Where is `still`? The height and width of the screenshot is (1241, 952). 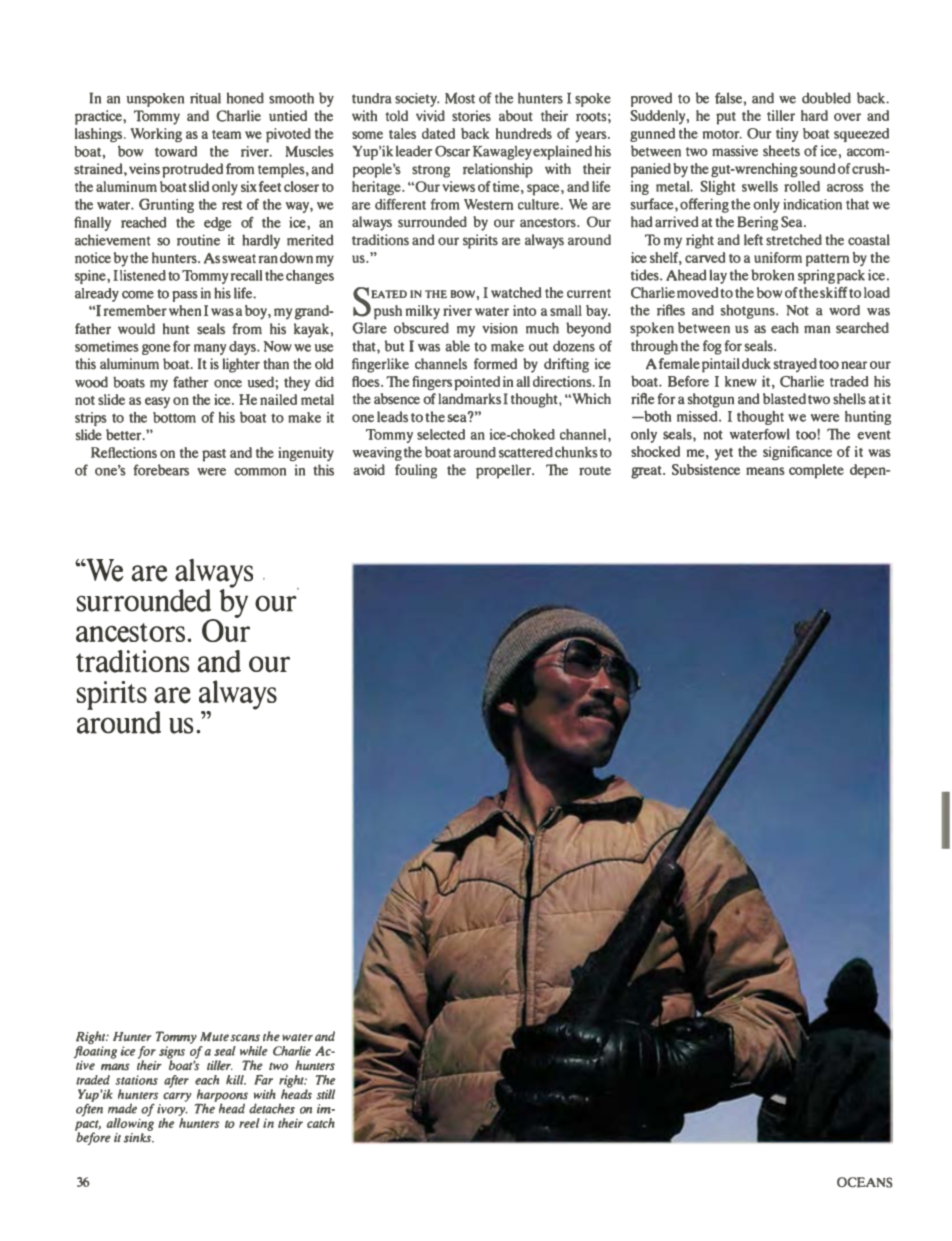 still is located at coordinates (325, 1094).
